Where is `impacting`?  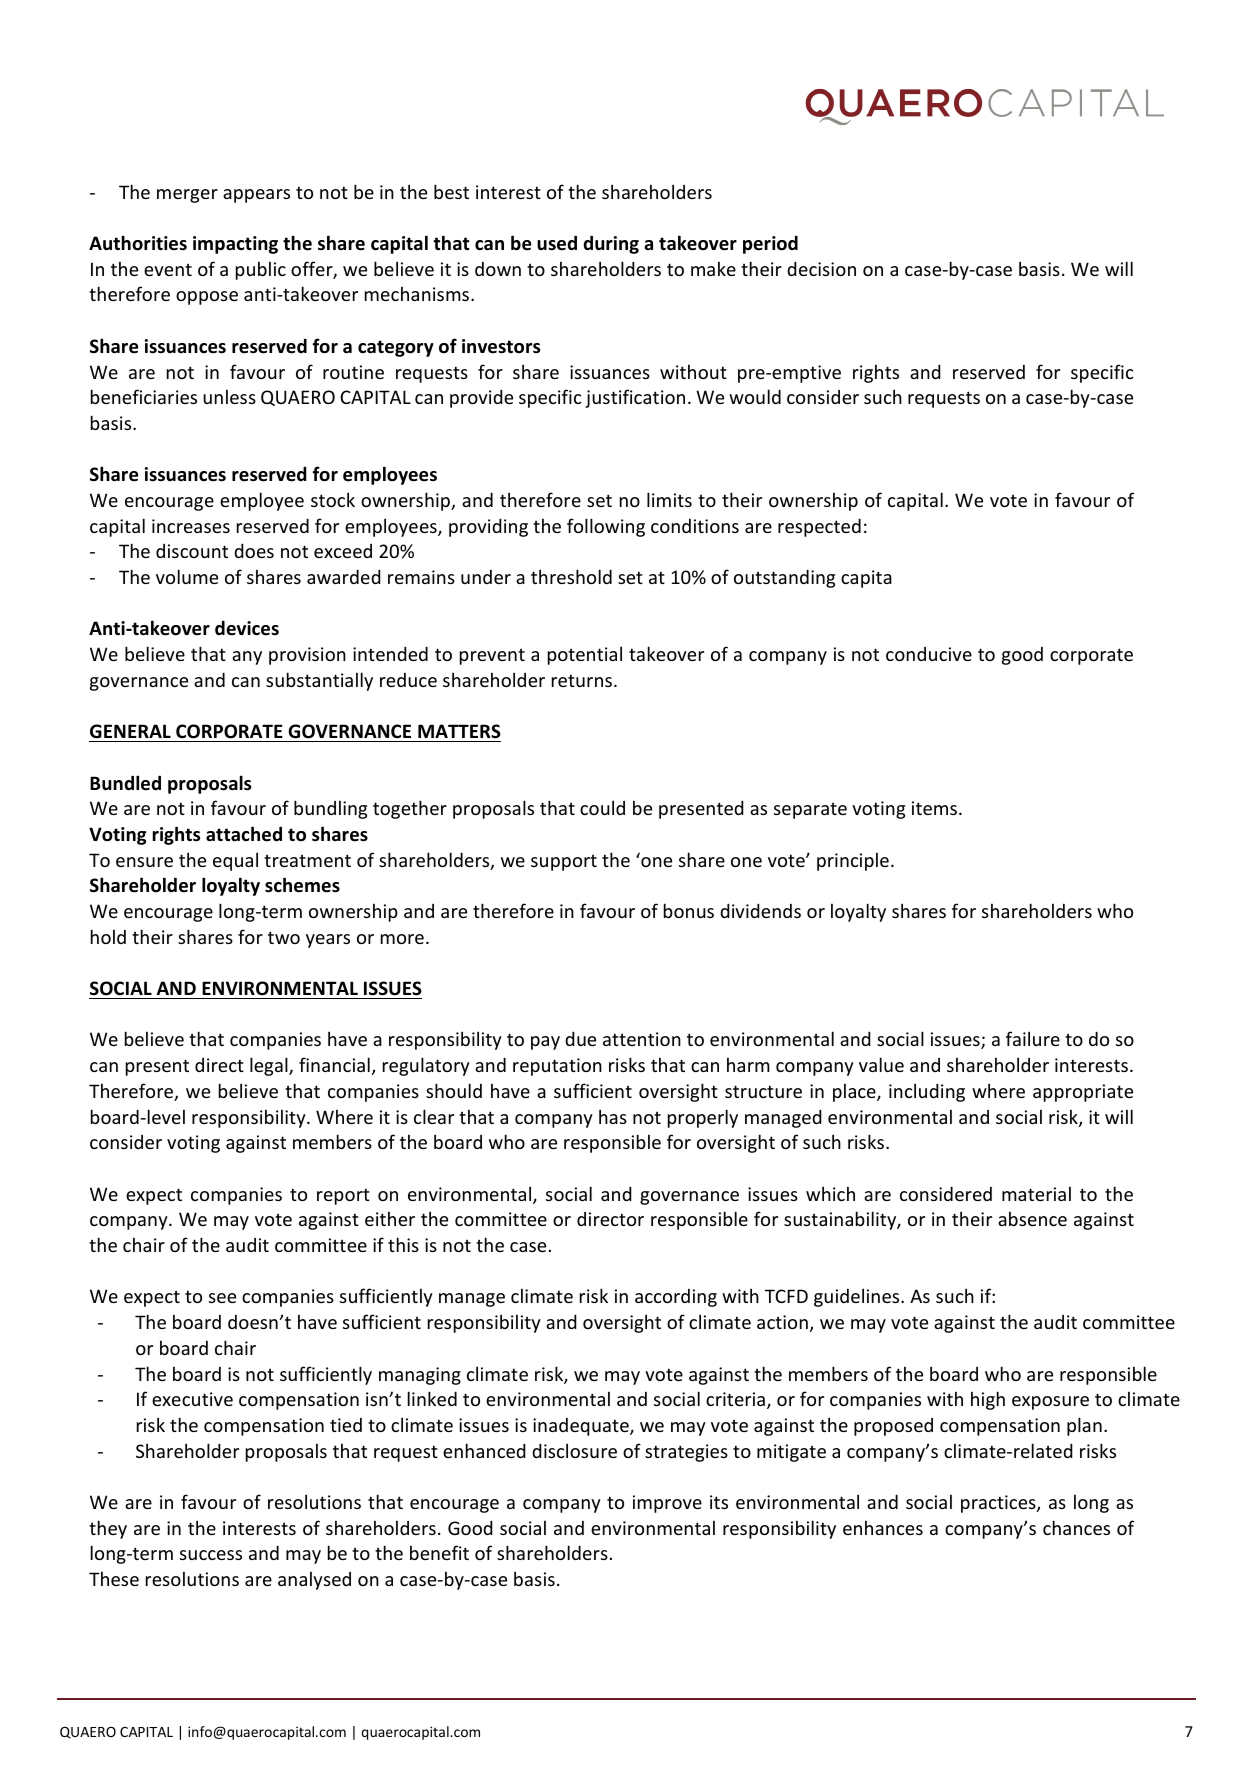
impacting is located at coordinates (235, 245).
